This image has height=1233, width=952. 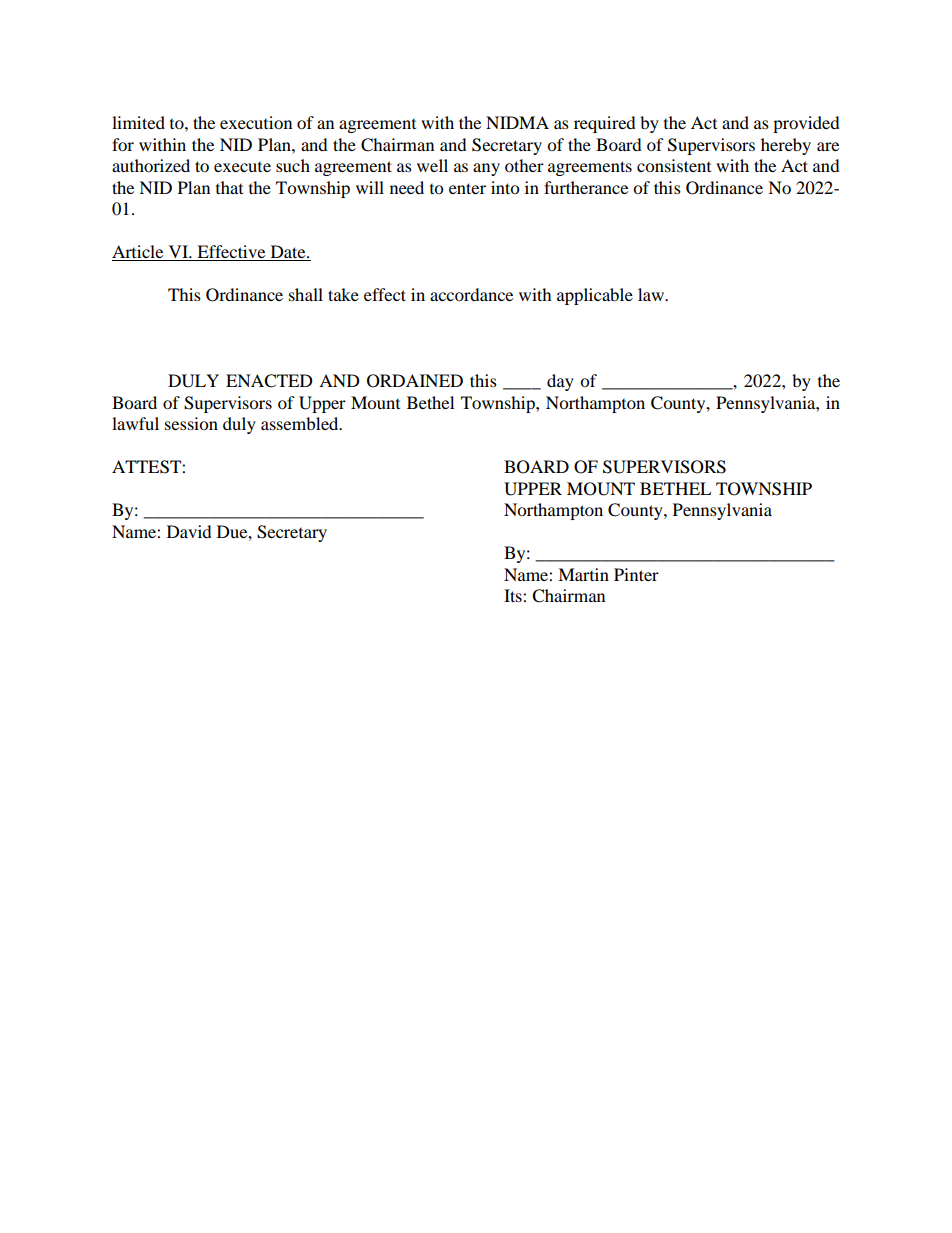 What do you see at coordinates (514, 595) in the image?
I see `Its` at bounding box center [514, 595].
